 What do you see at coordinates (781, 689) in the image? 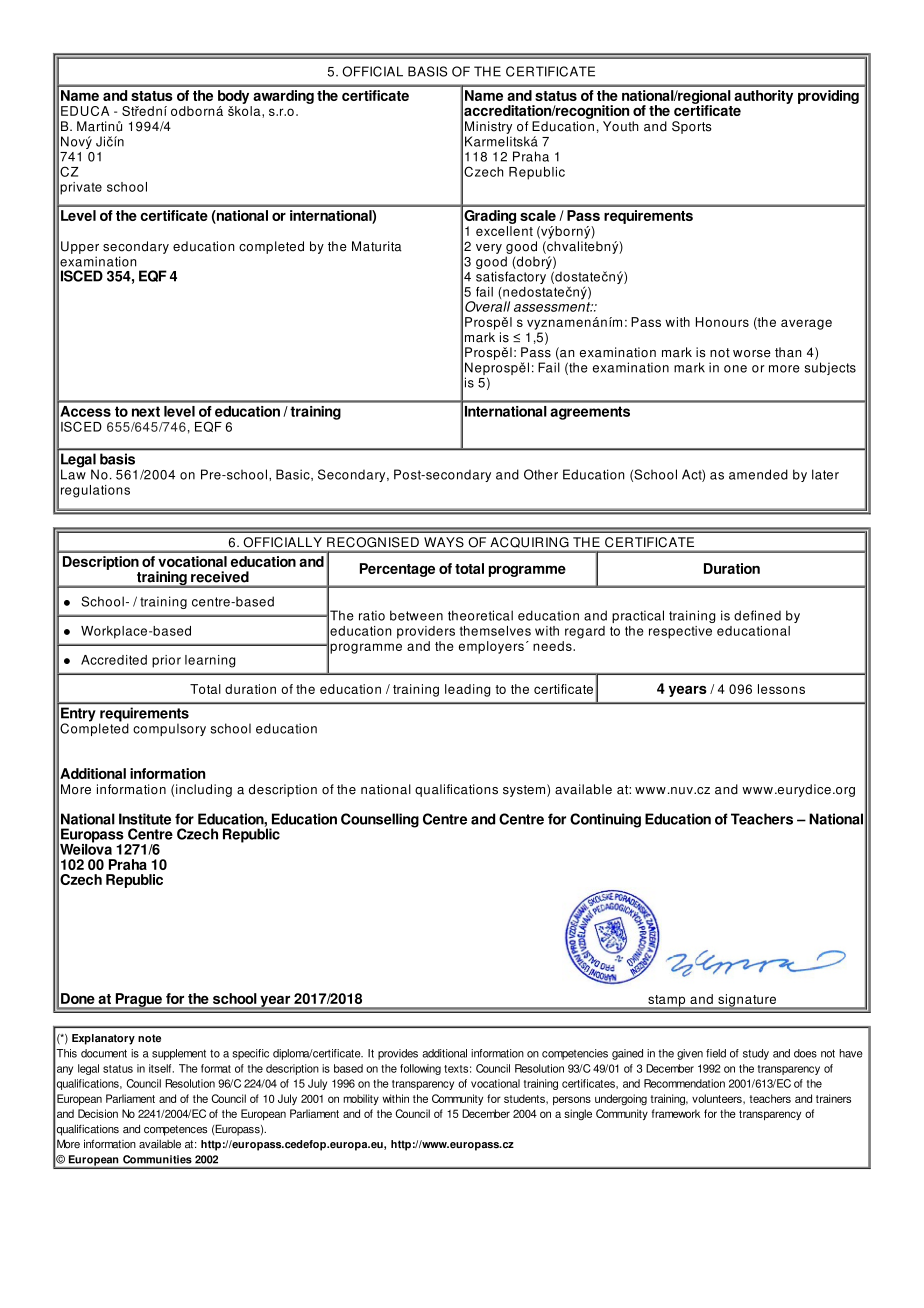
I see `lessons` at bounding box center [781, 689].
